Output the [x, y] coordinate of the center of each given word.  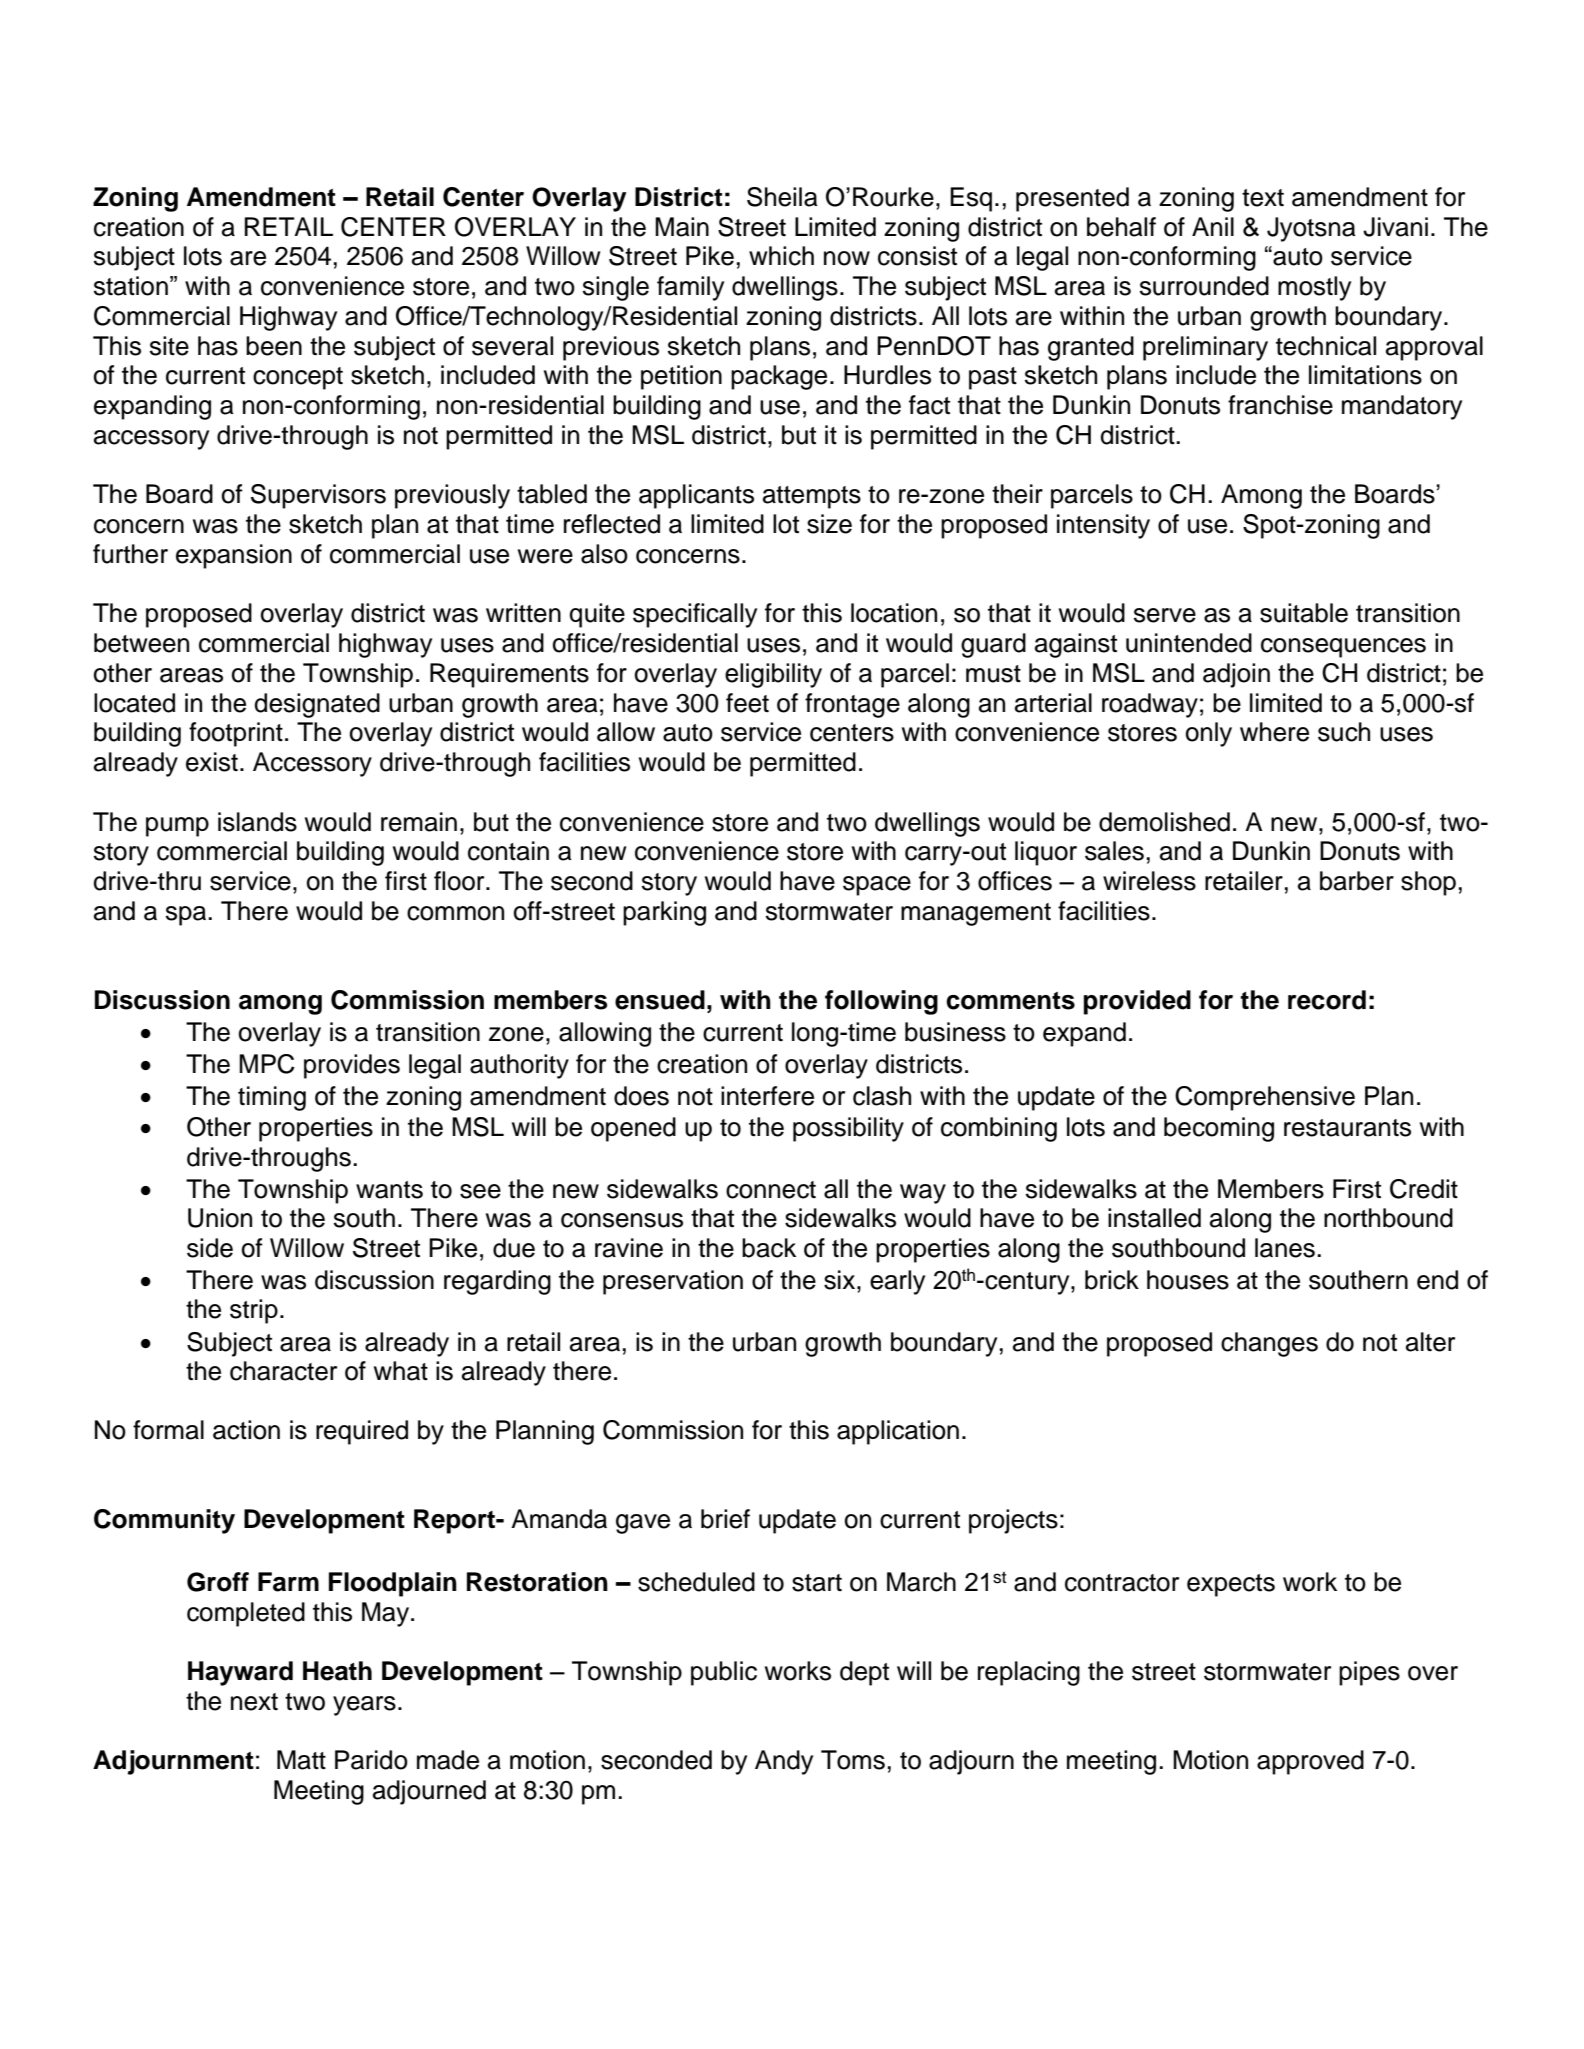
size [829, 524]
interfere [767, 1096]
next [254, 1702]
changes [1269, 1344]
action [246, 1430]
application [898, 1432]
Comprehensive [1265, 1098]
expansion [234, 556]
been [274, 346]
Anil [1213, 226]
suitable [1304, 613]
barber [1357, 881]
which [781, 256]
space [877, 886]
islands [257, 822]
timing [272, 1098]
